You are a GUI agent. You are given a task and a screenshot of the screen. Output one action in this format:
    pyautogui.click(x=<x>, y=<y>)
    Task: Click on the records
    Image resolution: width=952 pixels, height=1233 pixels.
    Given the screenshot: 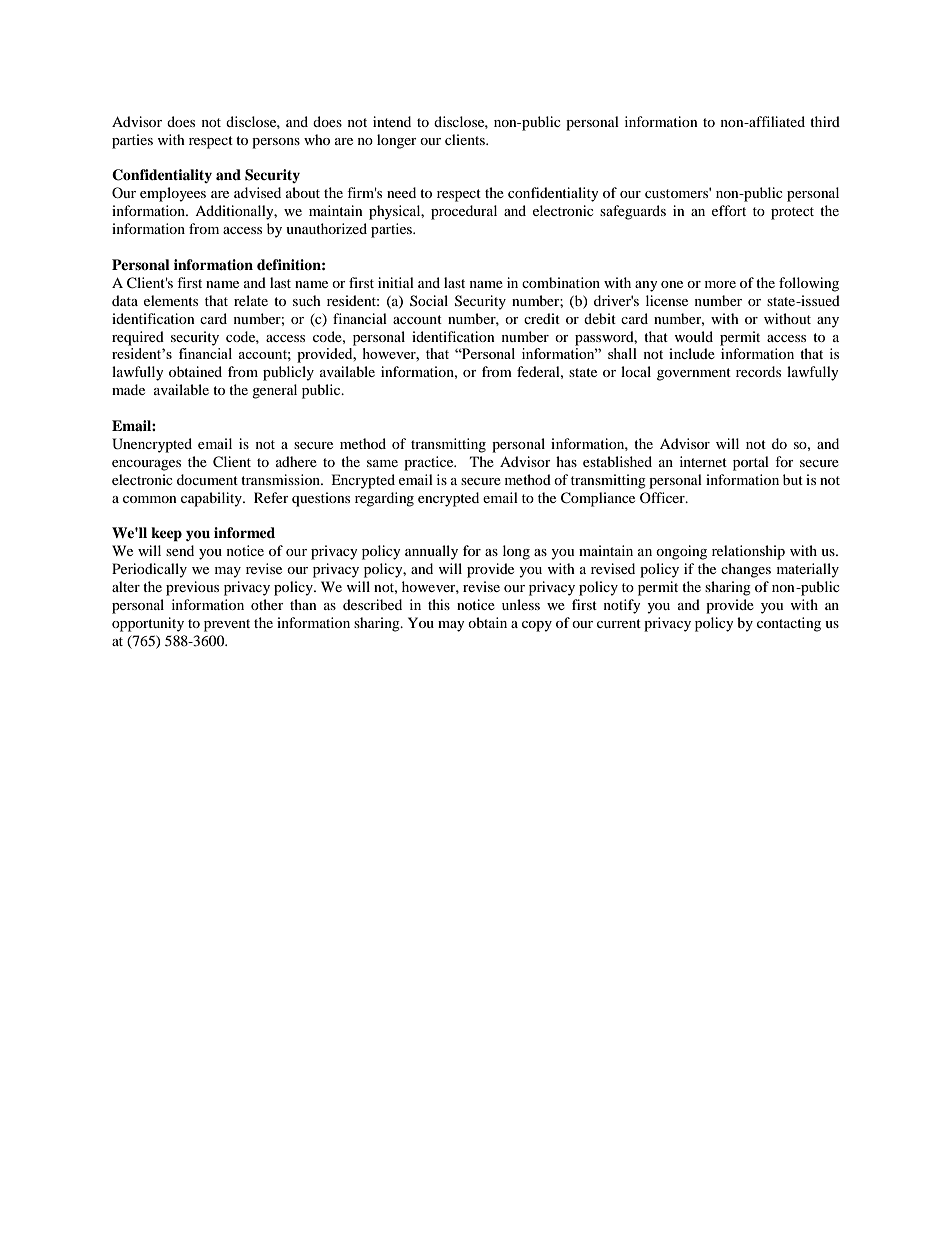 What is the action you would take?
    pyautogui.click(x=758, y=371)
